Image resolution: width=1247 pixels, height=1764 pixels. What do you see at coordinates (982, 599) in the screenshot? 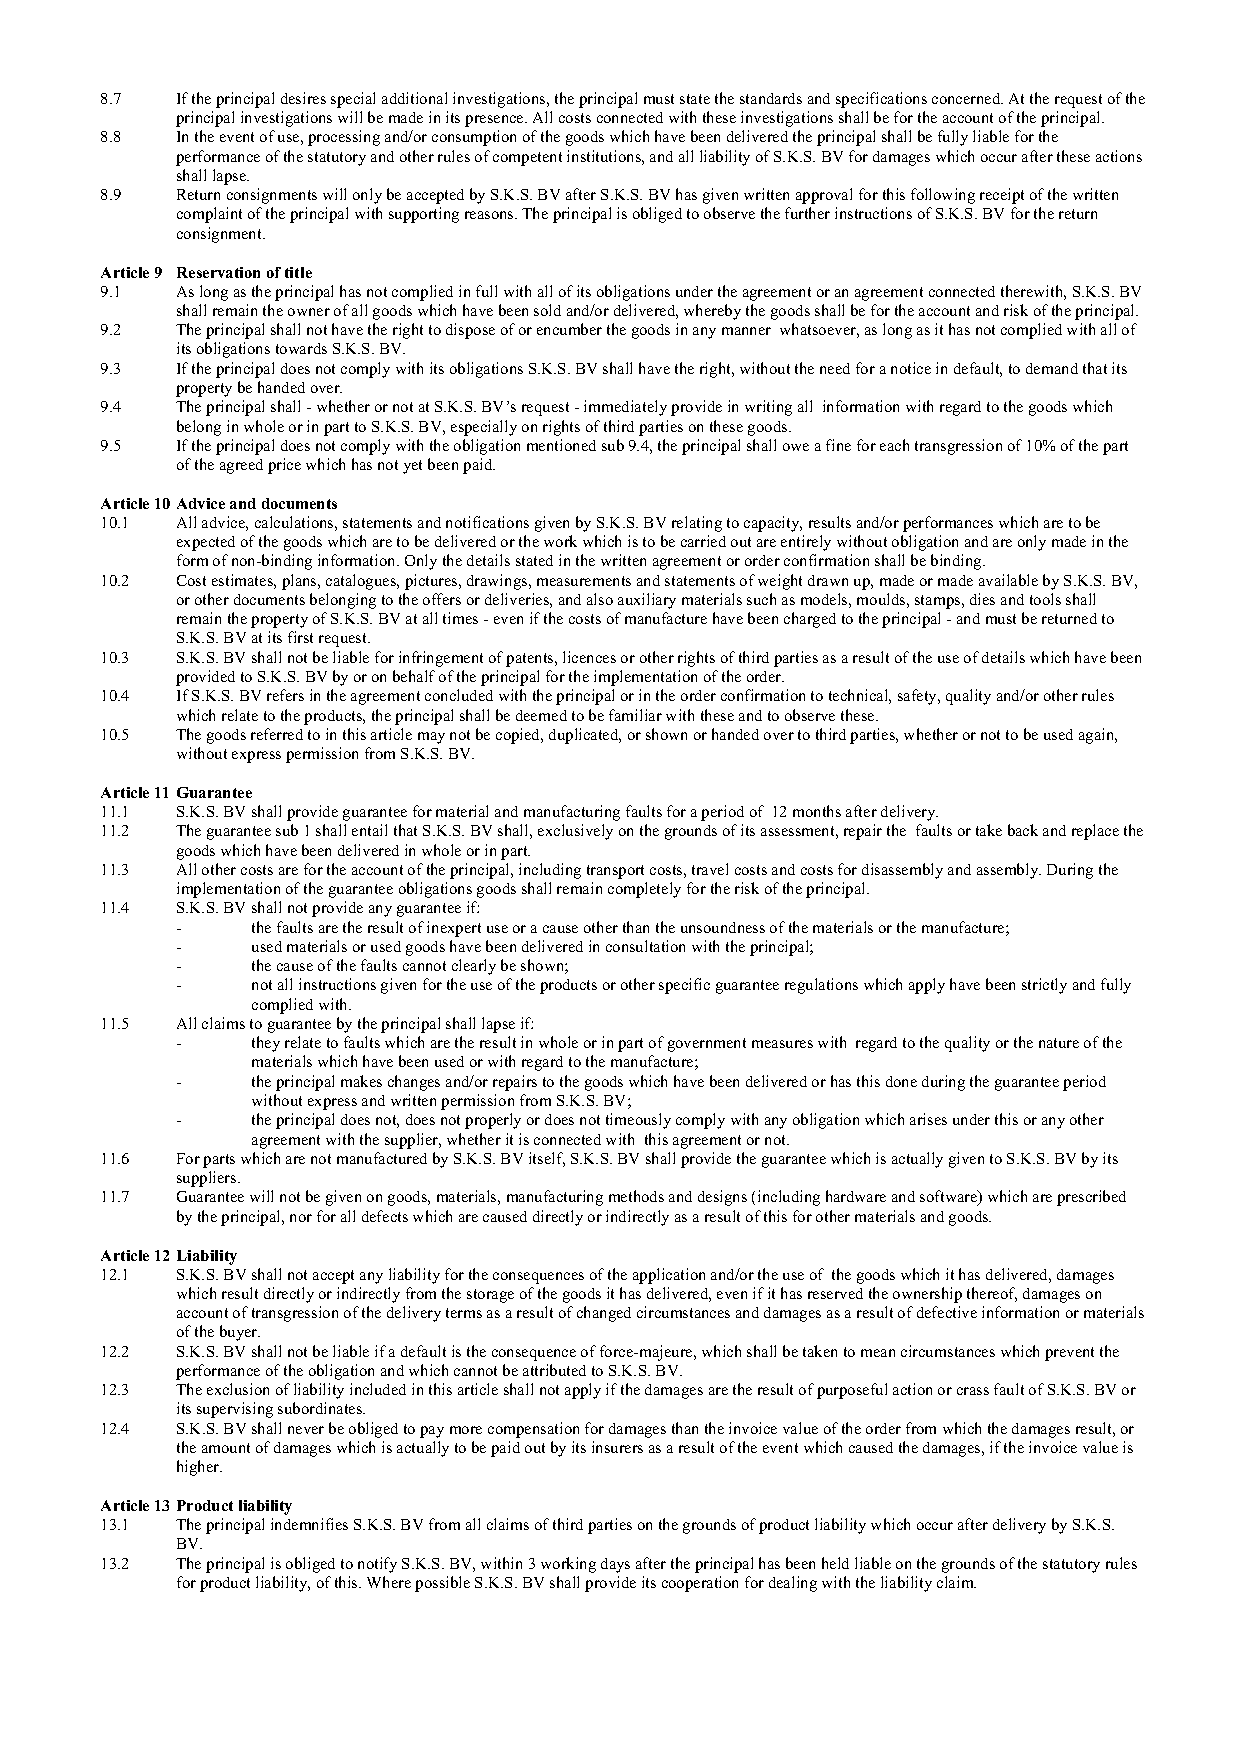
I see `dies` at bounding box center [982, 599].
